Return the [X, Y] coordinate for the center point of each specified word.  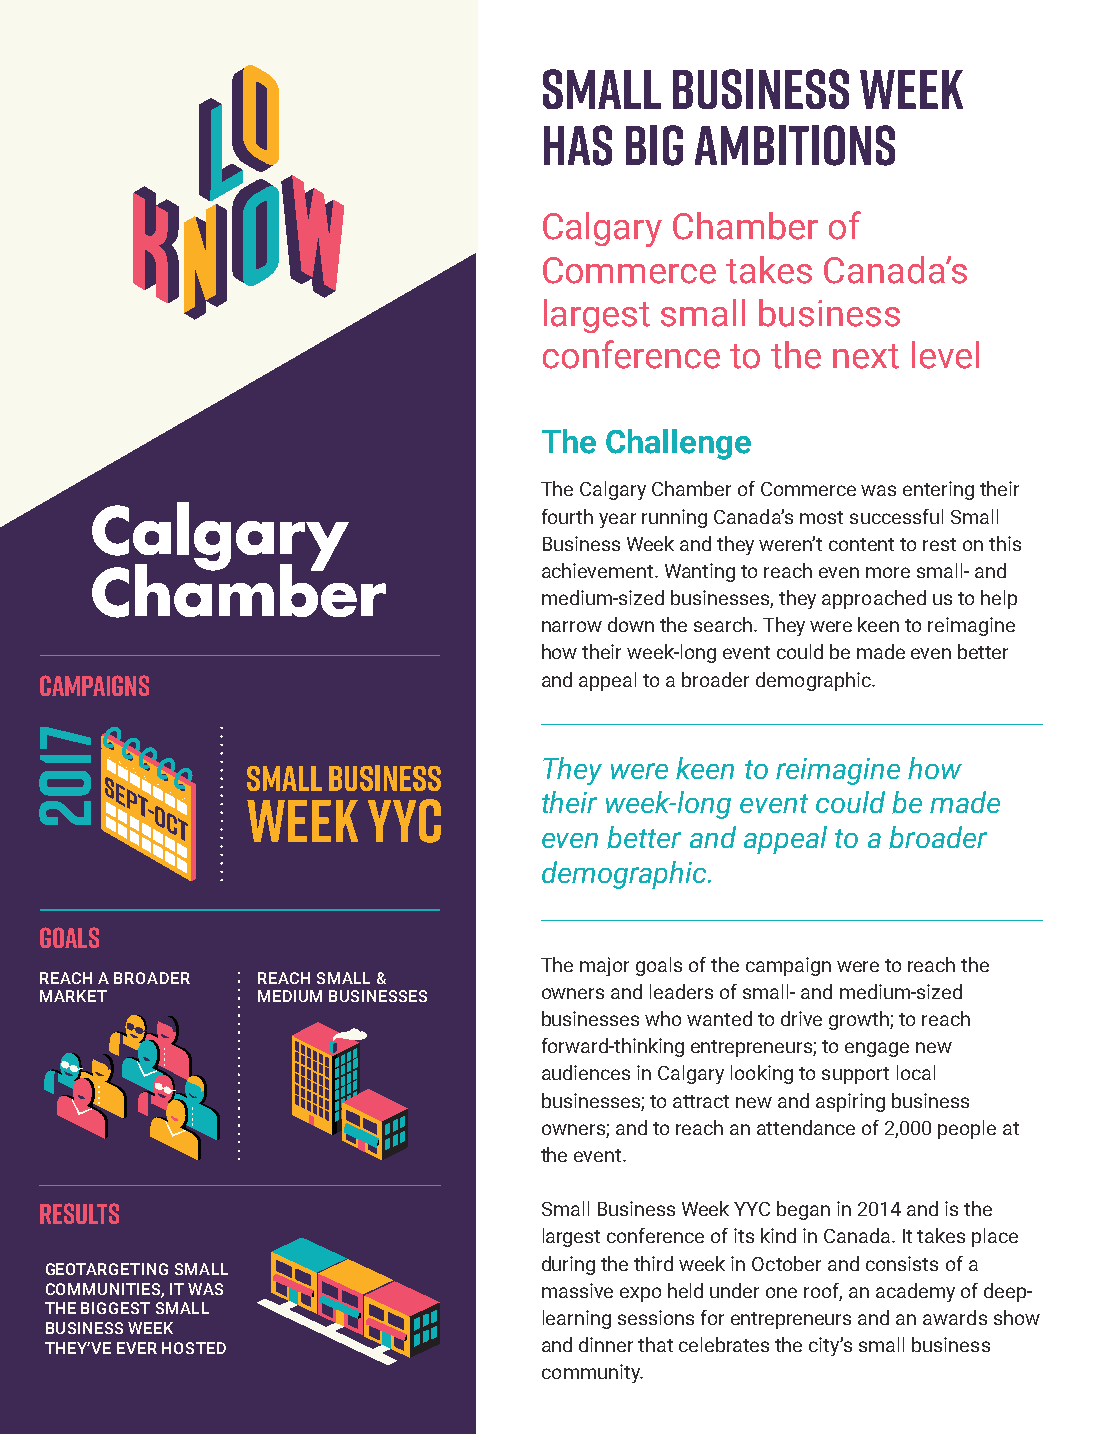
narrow [572, 626]
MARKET [73, 996]
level [945, 355]
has [578, 145]
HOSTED [194, 1348]
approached [874, 599]
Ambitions [795, 145]
